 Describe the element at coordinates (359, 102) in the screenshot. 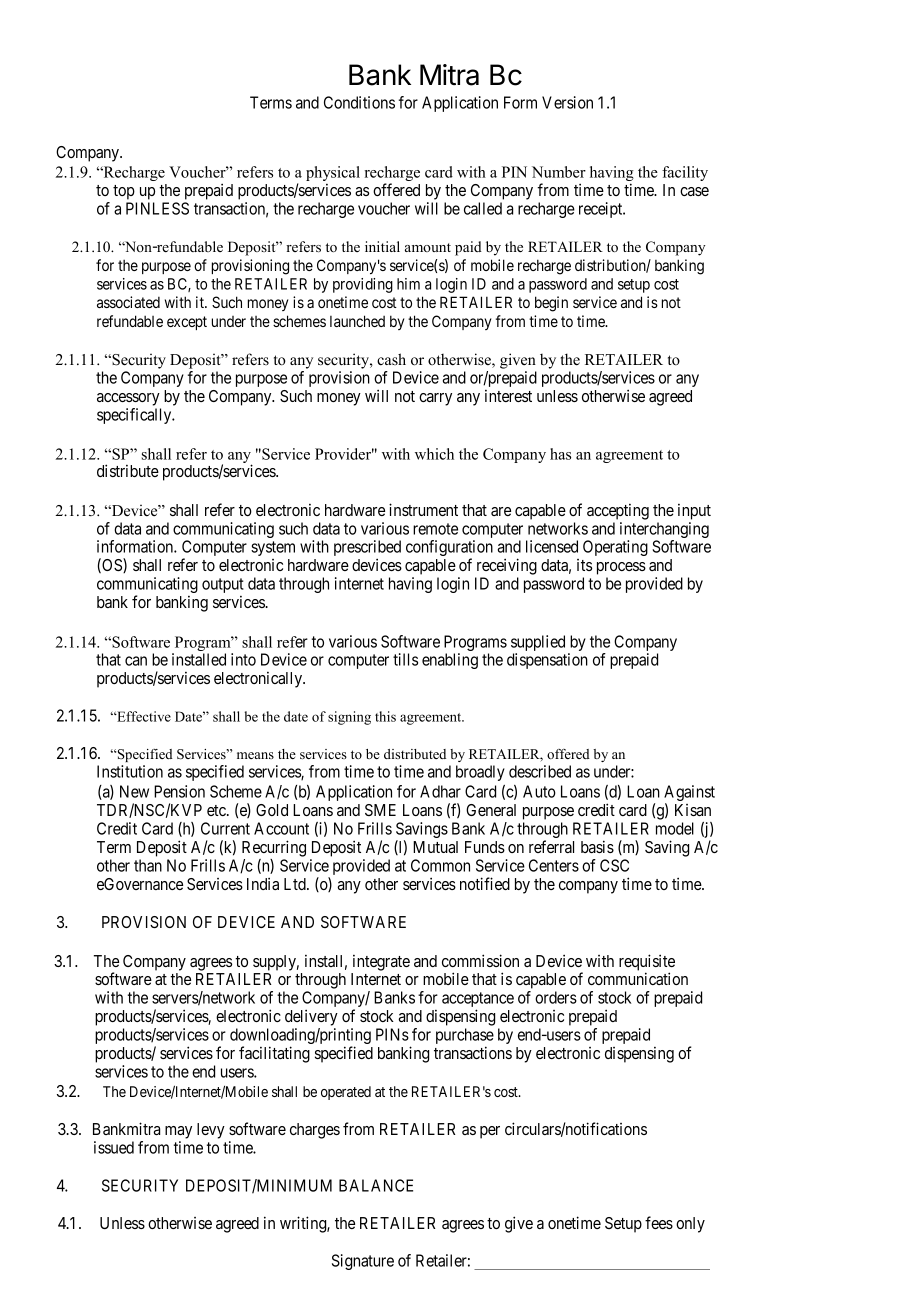

I see `Conditions` at that location.
